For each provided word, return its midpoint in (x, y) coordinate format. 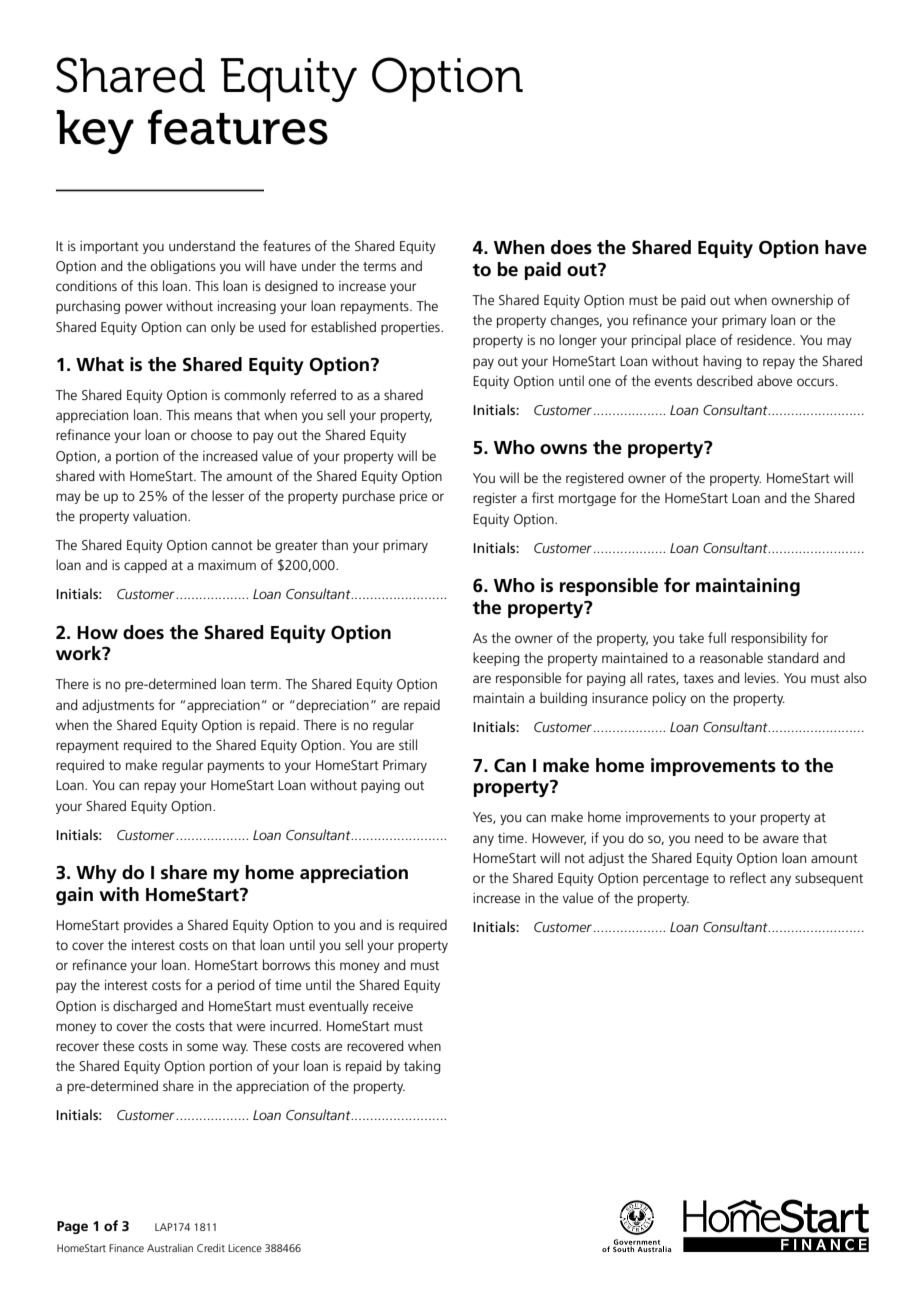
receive (393, 1006)
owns (563, 449)
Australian (170, 1248)
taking (422, 1067)
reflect (748, 877)
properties (411, 328)
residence (765, 339)
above (774, 380)
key (95, 132)
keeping (496, 659)
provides (148, 926)
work (80, 653)
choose (211, 434)
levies (761, 677)
